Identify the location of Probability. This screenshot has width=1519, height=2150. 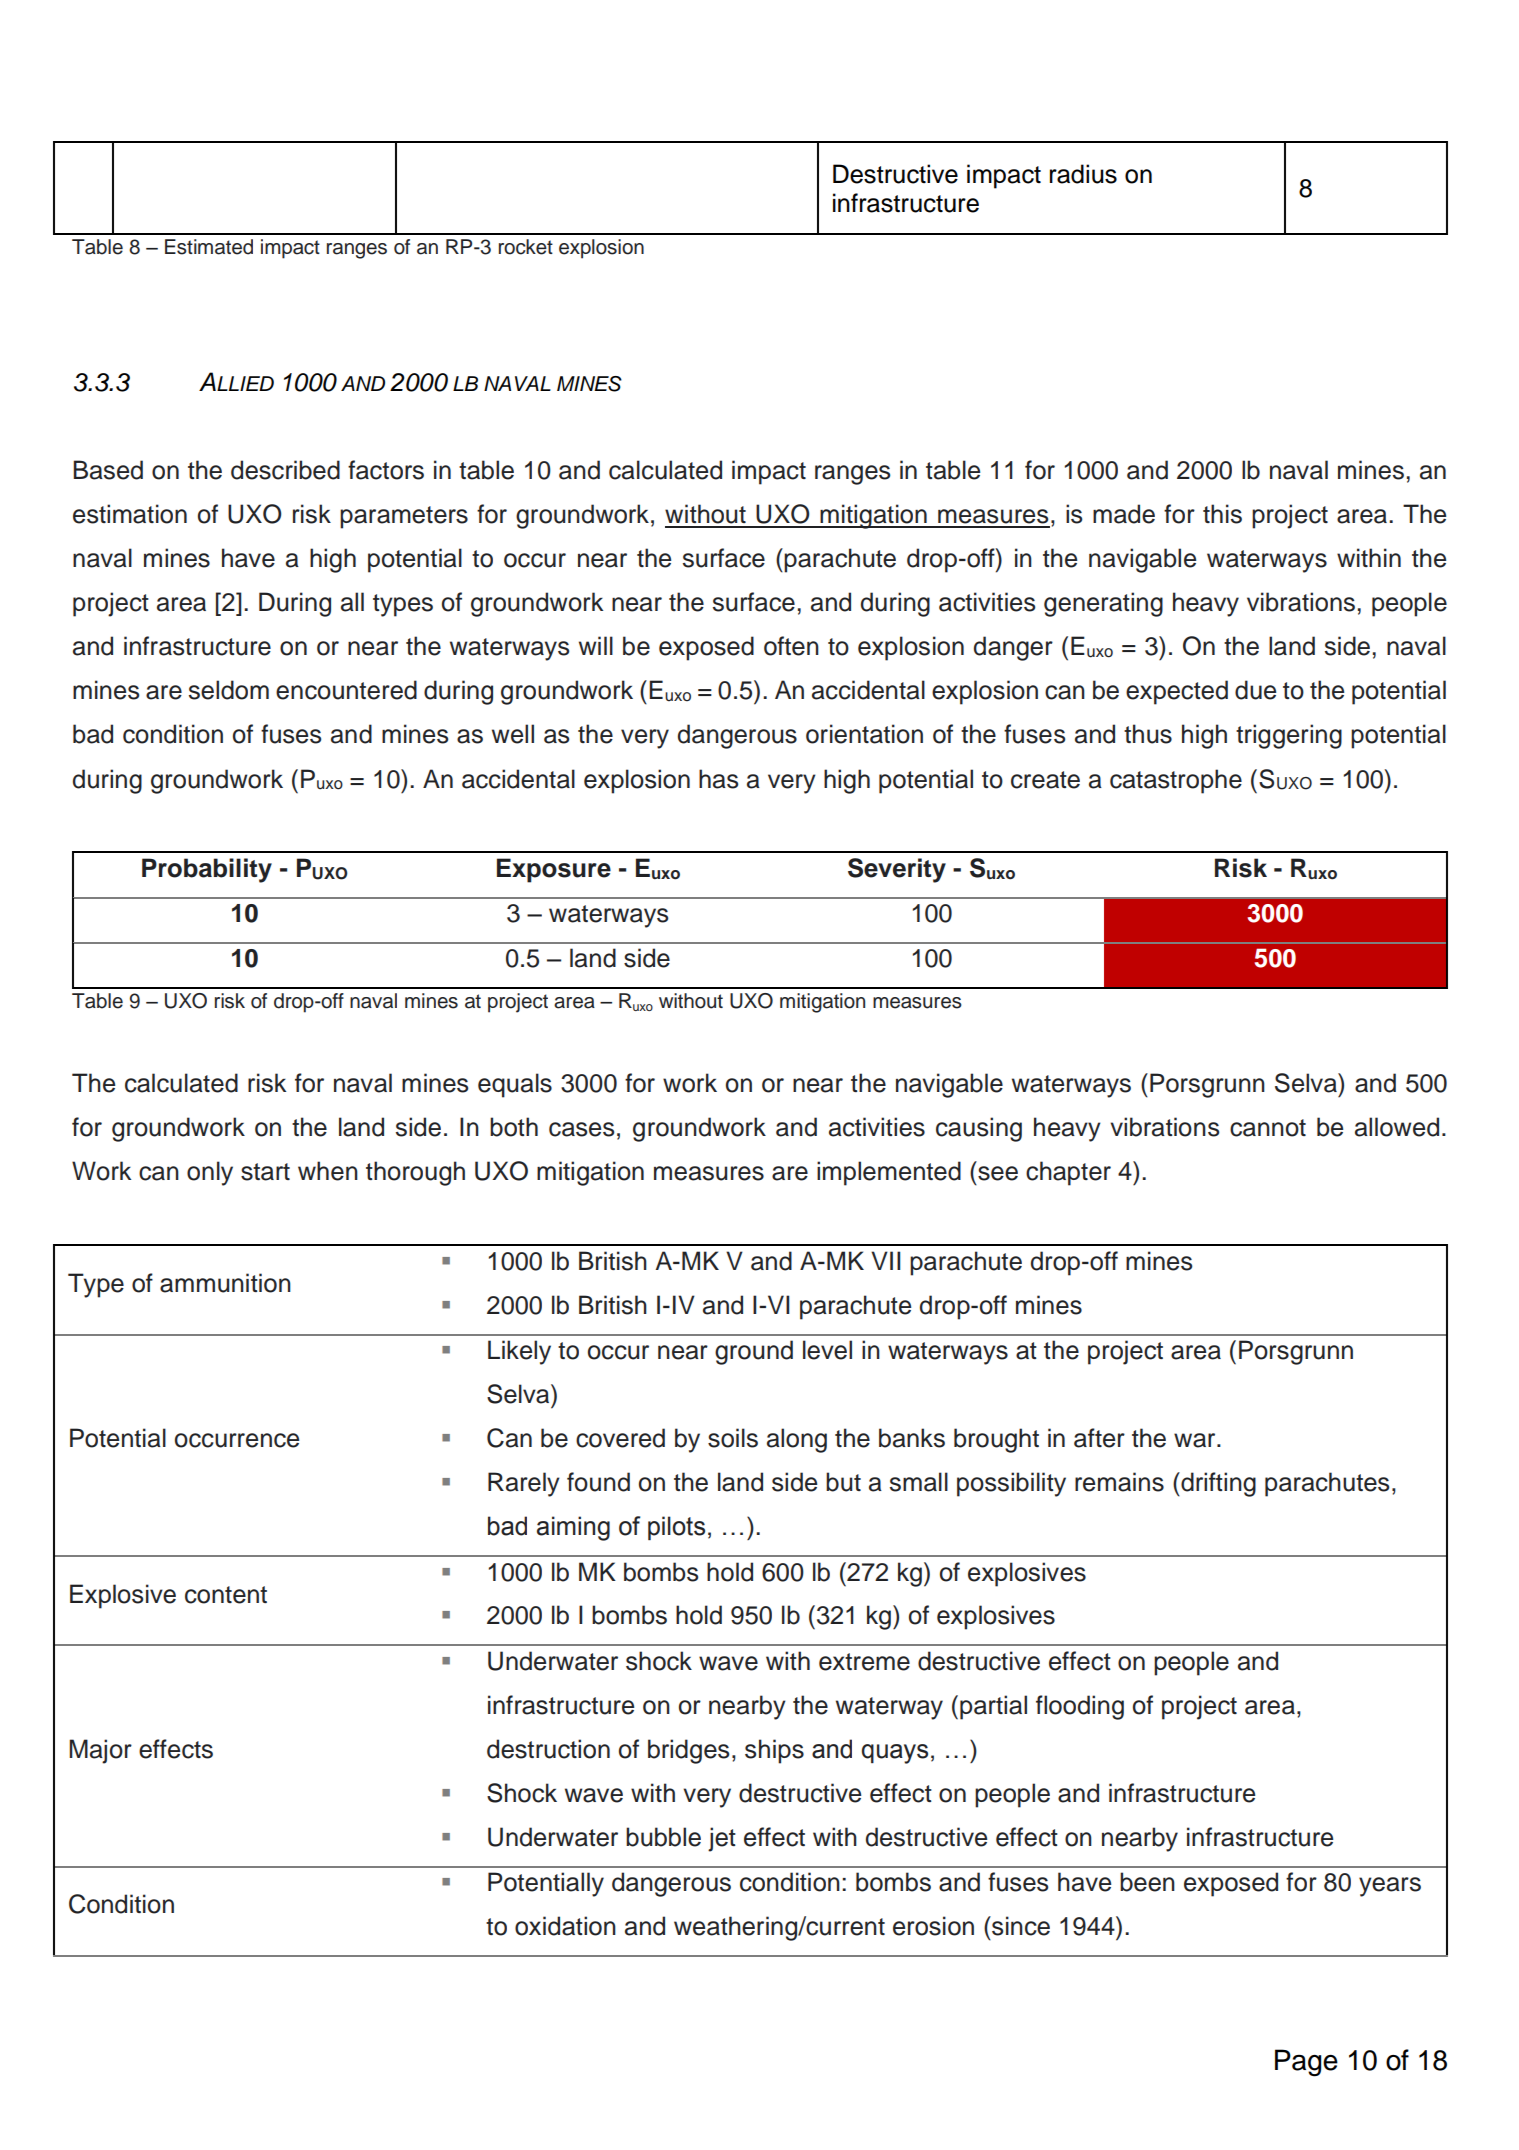
(207, 870).
